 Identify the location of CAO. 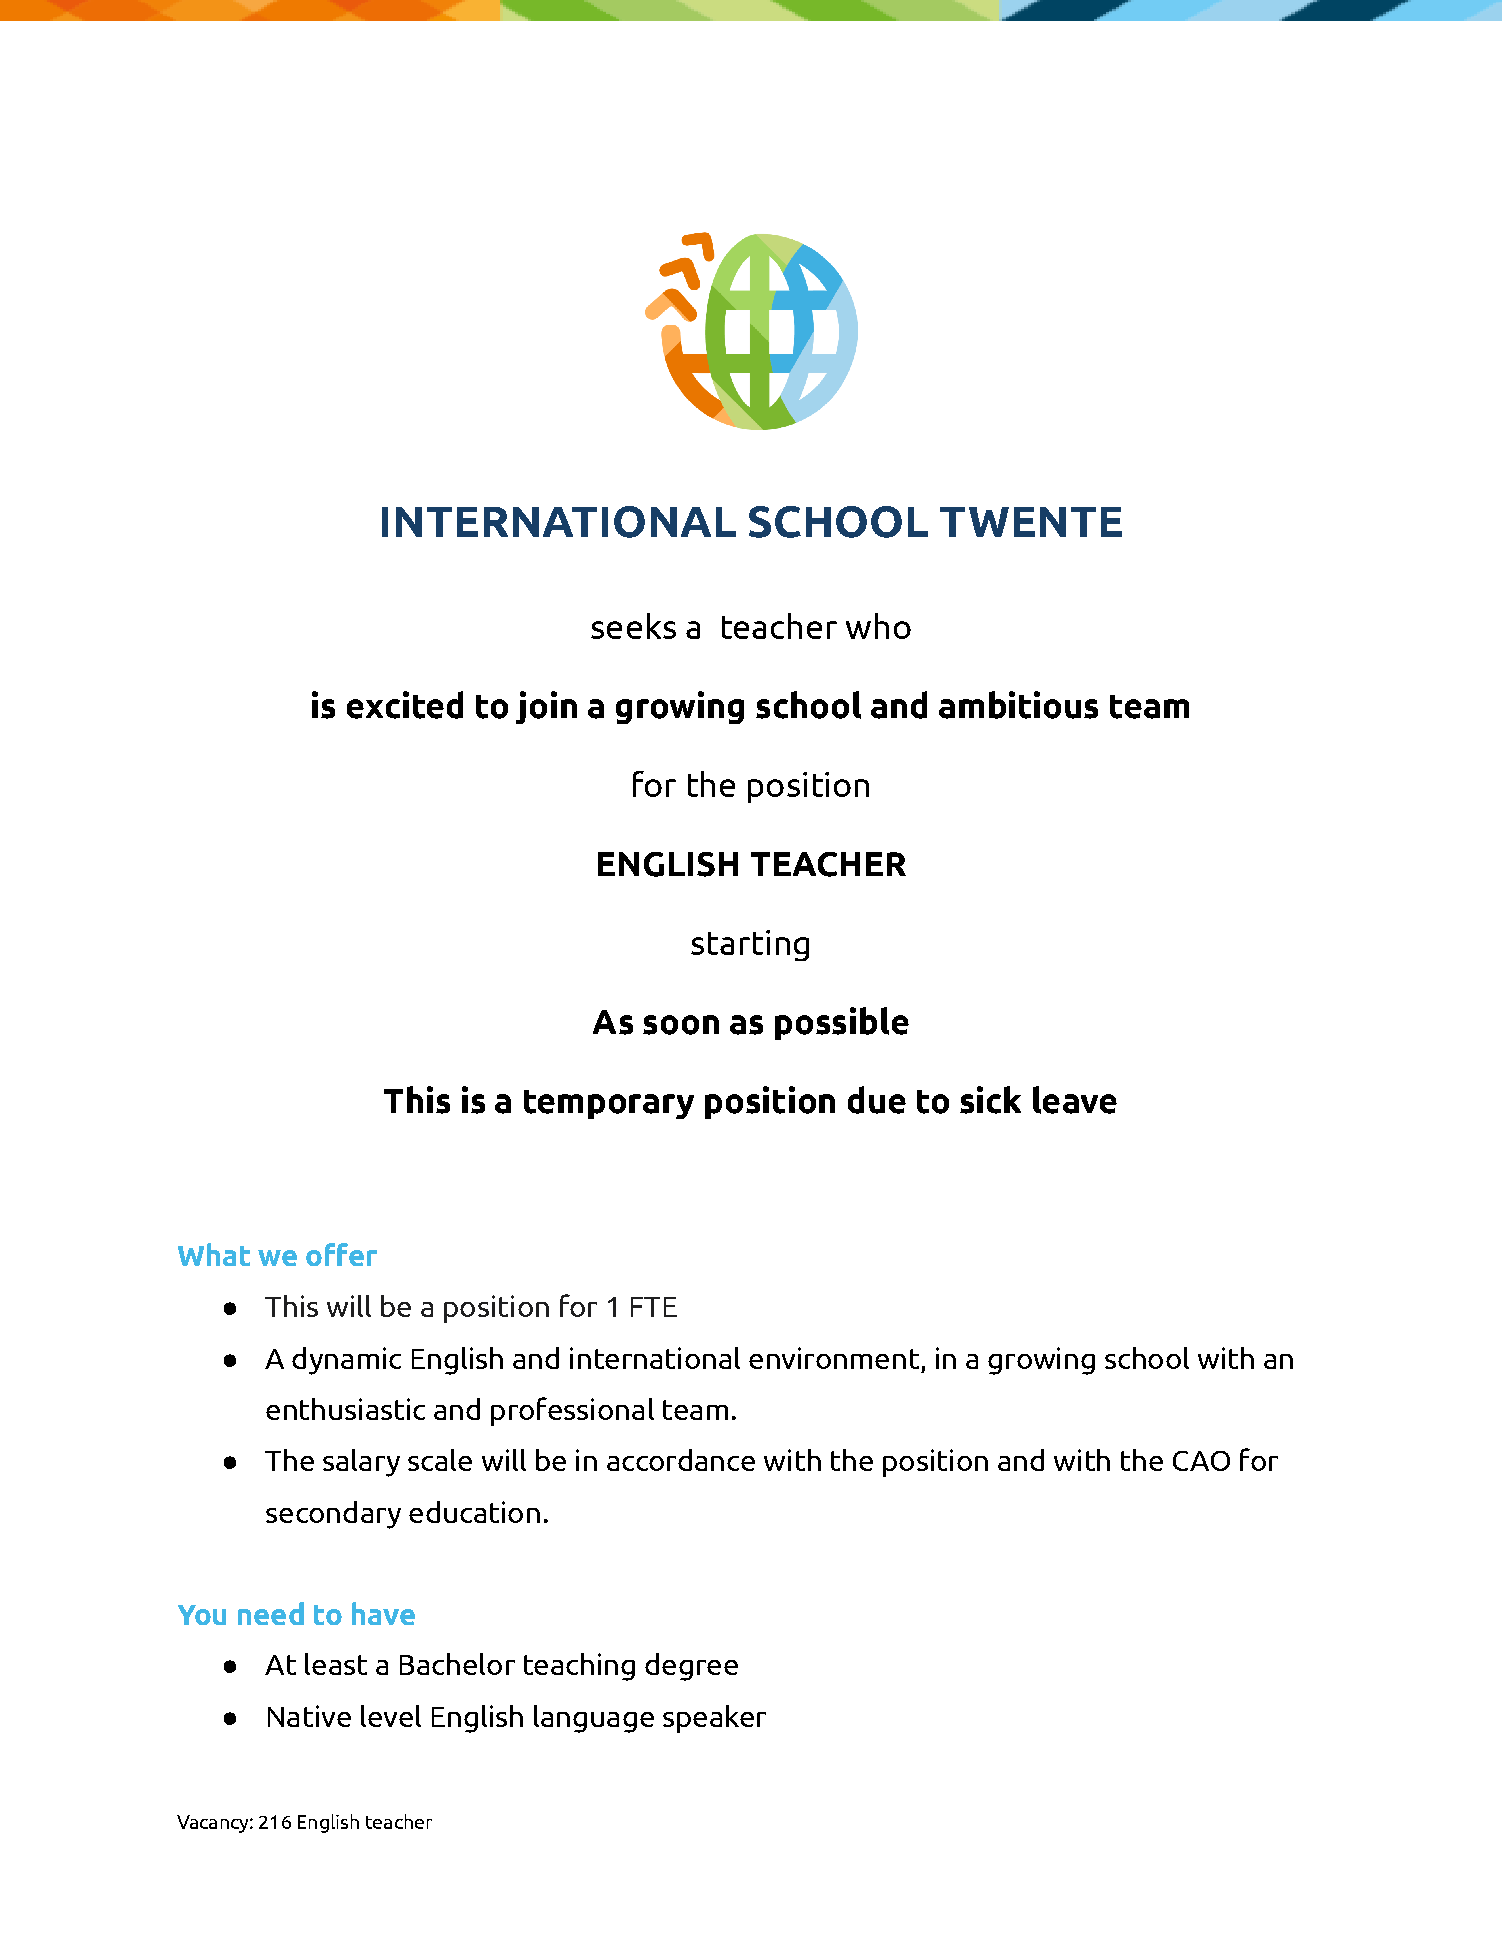
(1201, 1461).
